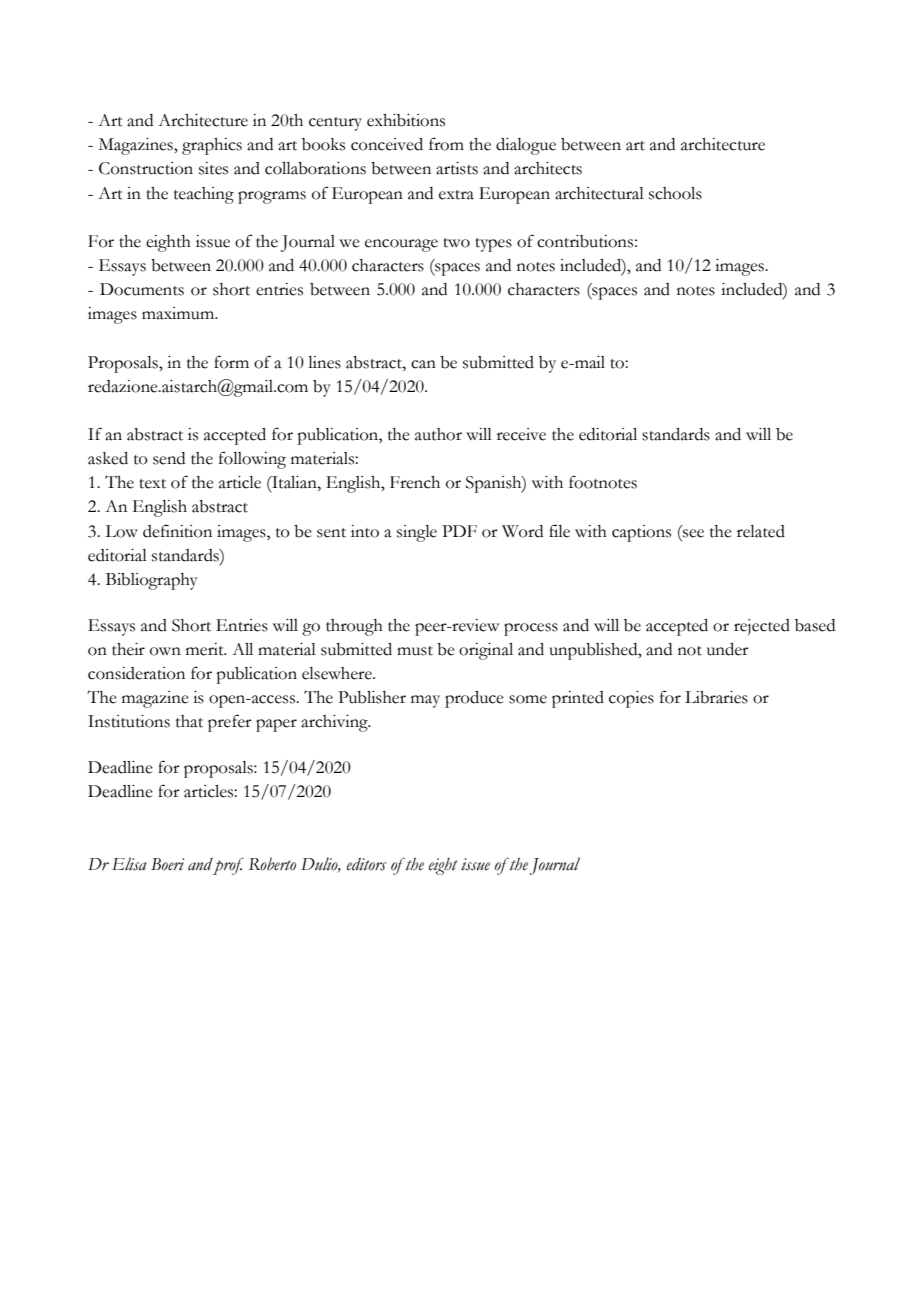  I want to click on editors, so click(366, 864).
